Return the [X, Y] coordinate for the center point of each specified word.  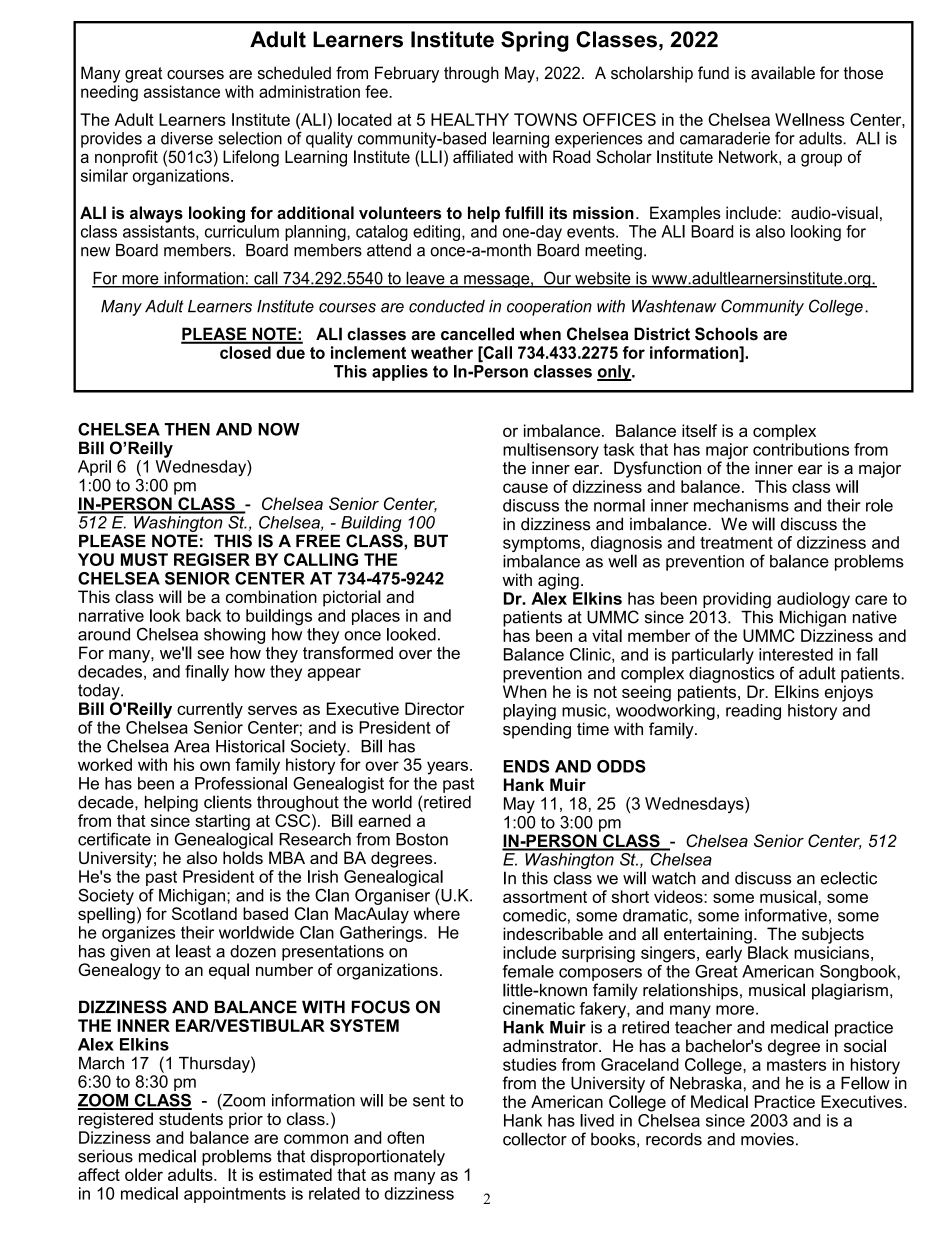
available [783, 73]
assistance [182, 91]
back [203, 615]
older [144, 1174]
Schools [726, 334]
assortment [545, 897]
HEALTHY [470, 119]
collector [535, 1139]
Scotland [204, 913]
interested [796, 654]
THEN [187, 429]
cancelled [477, 334]
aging [558, 581]
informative [786, 915]
